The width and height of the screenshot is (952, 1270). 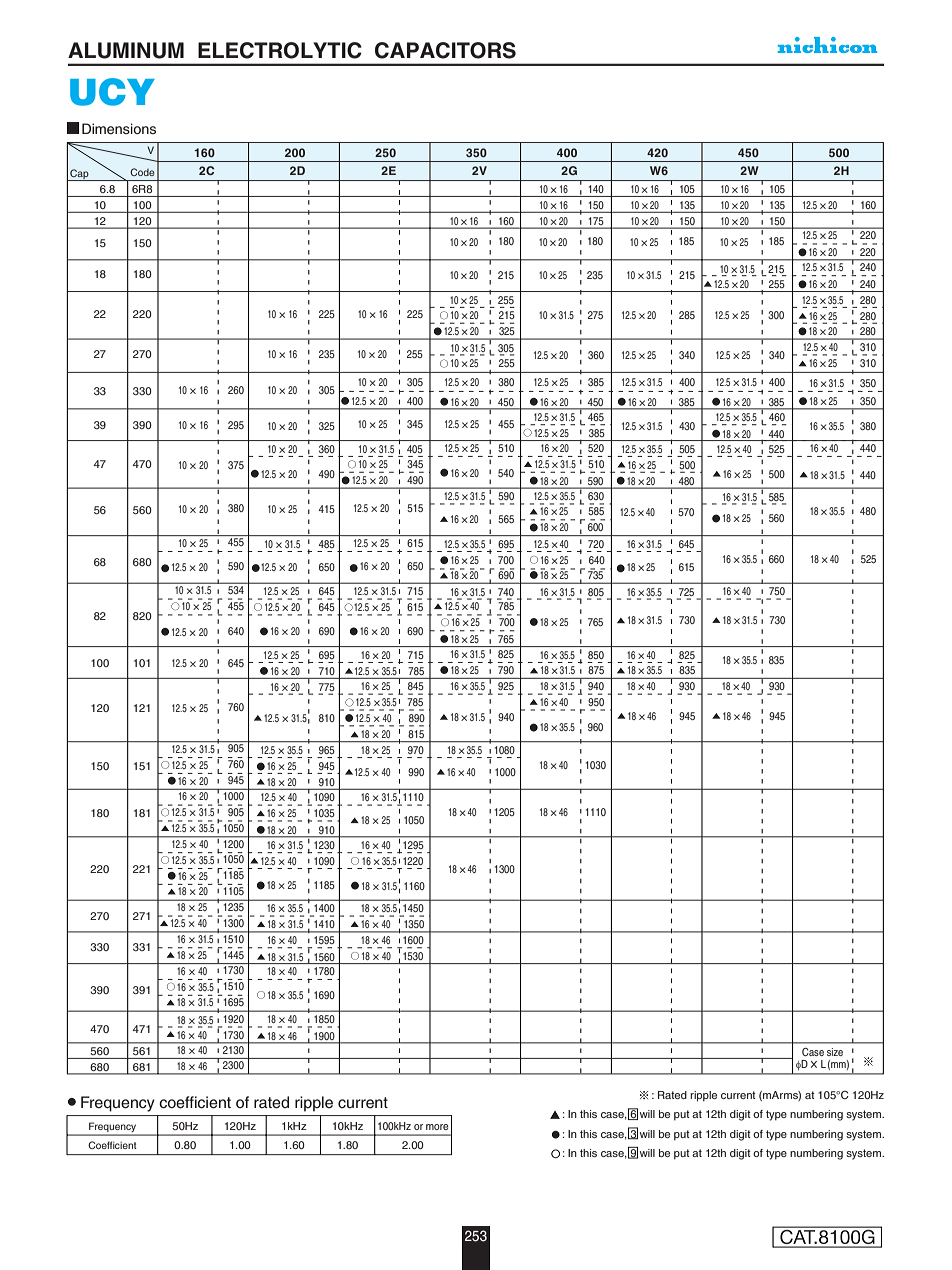 What do you see at coordinates (142, 172) in the screenshot?
I see `Code` at bounding box center [142, 172].
